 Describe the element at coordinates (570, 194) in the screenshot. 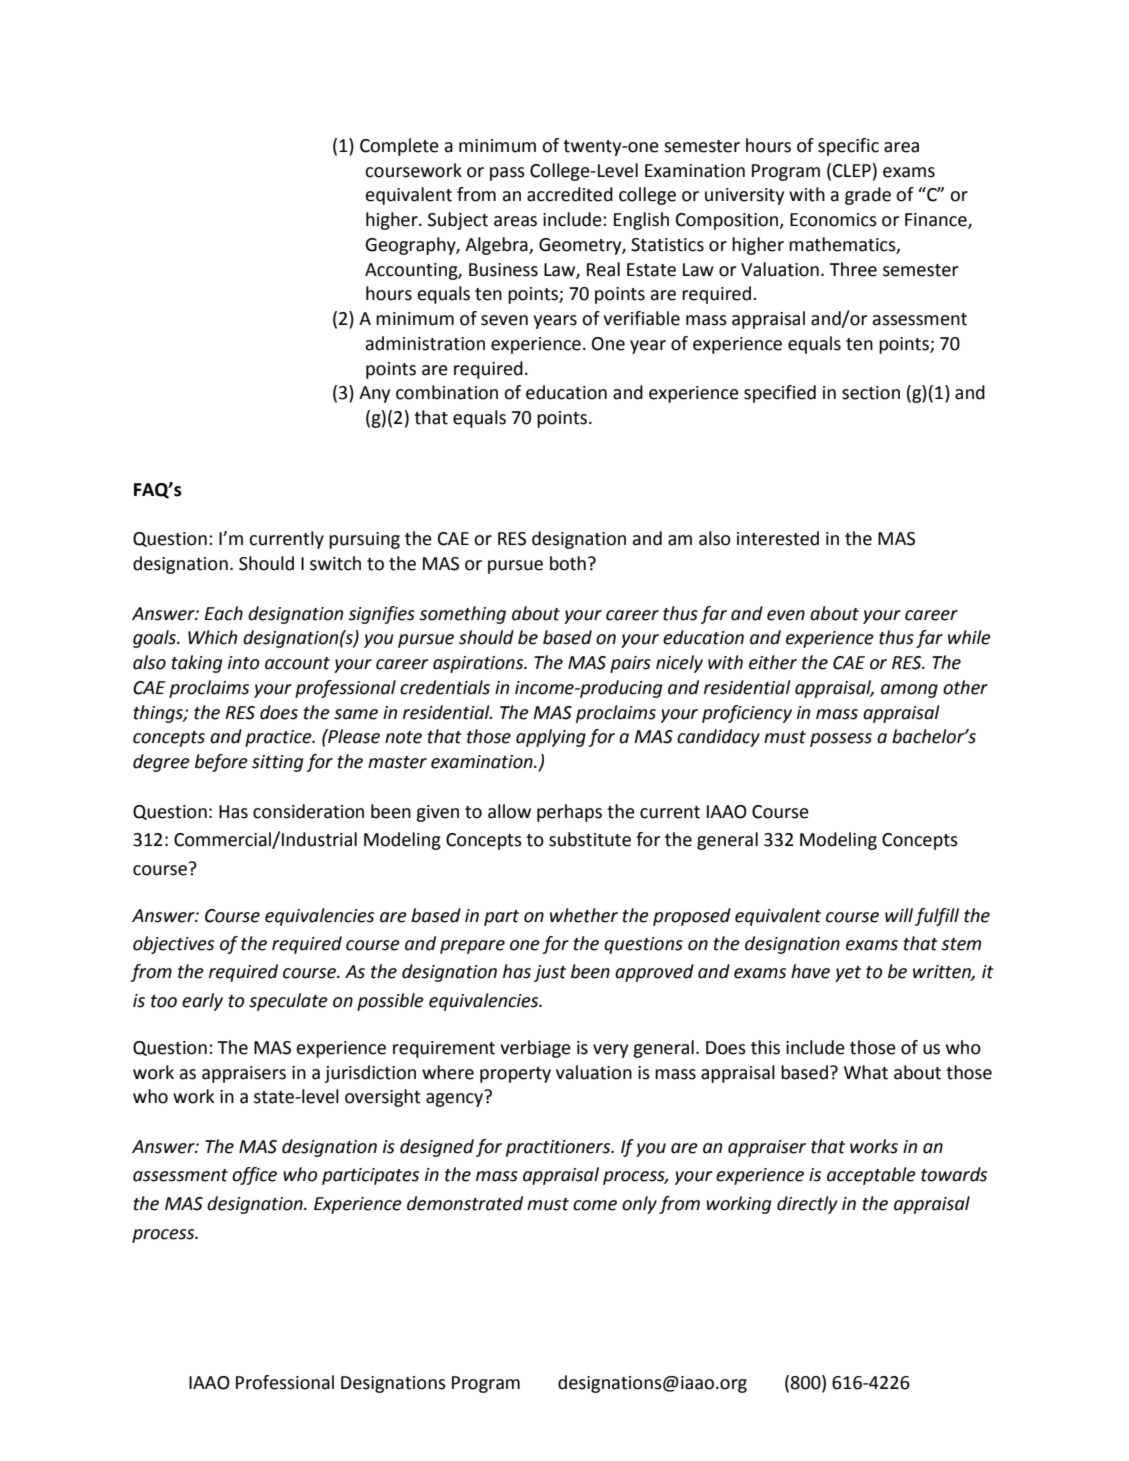

I see `accredited` at that location.
